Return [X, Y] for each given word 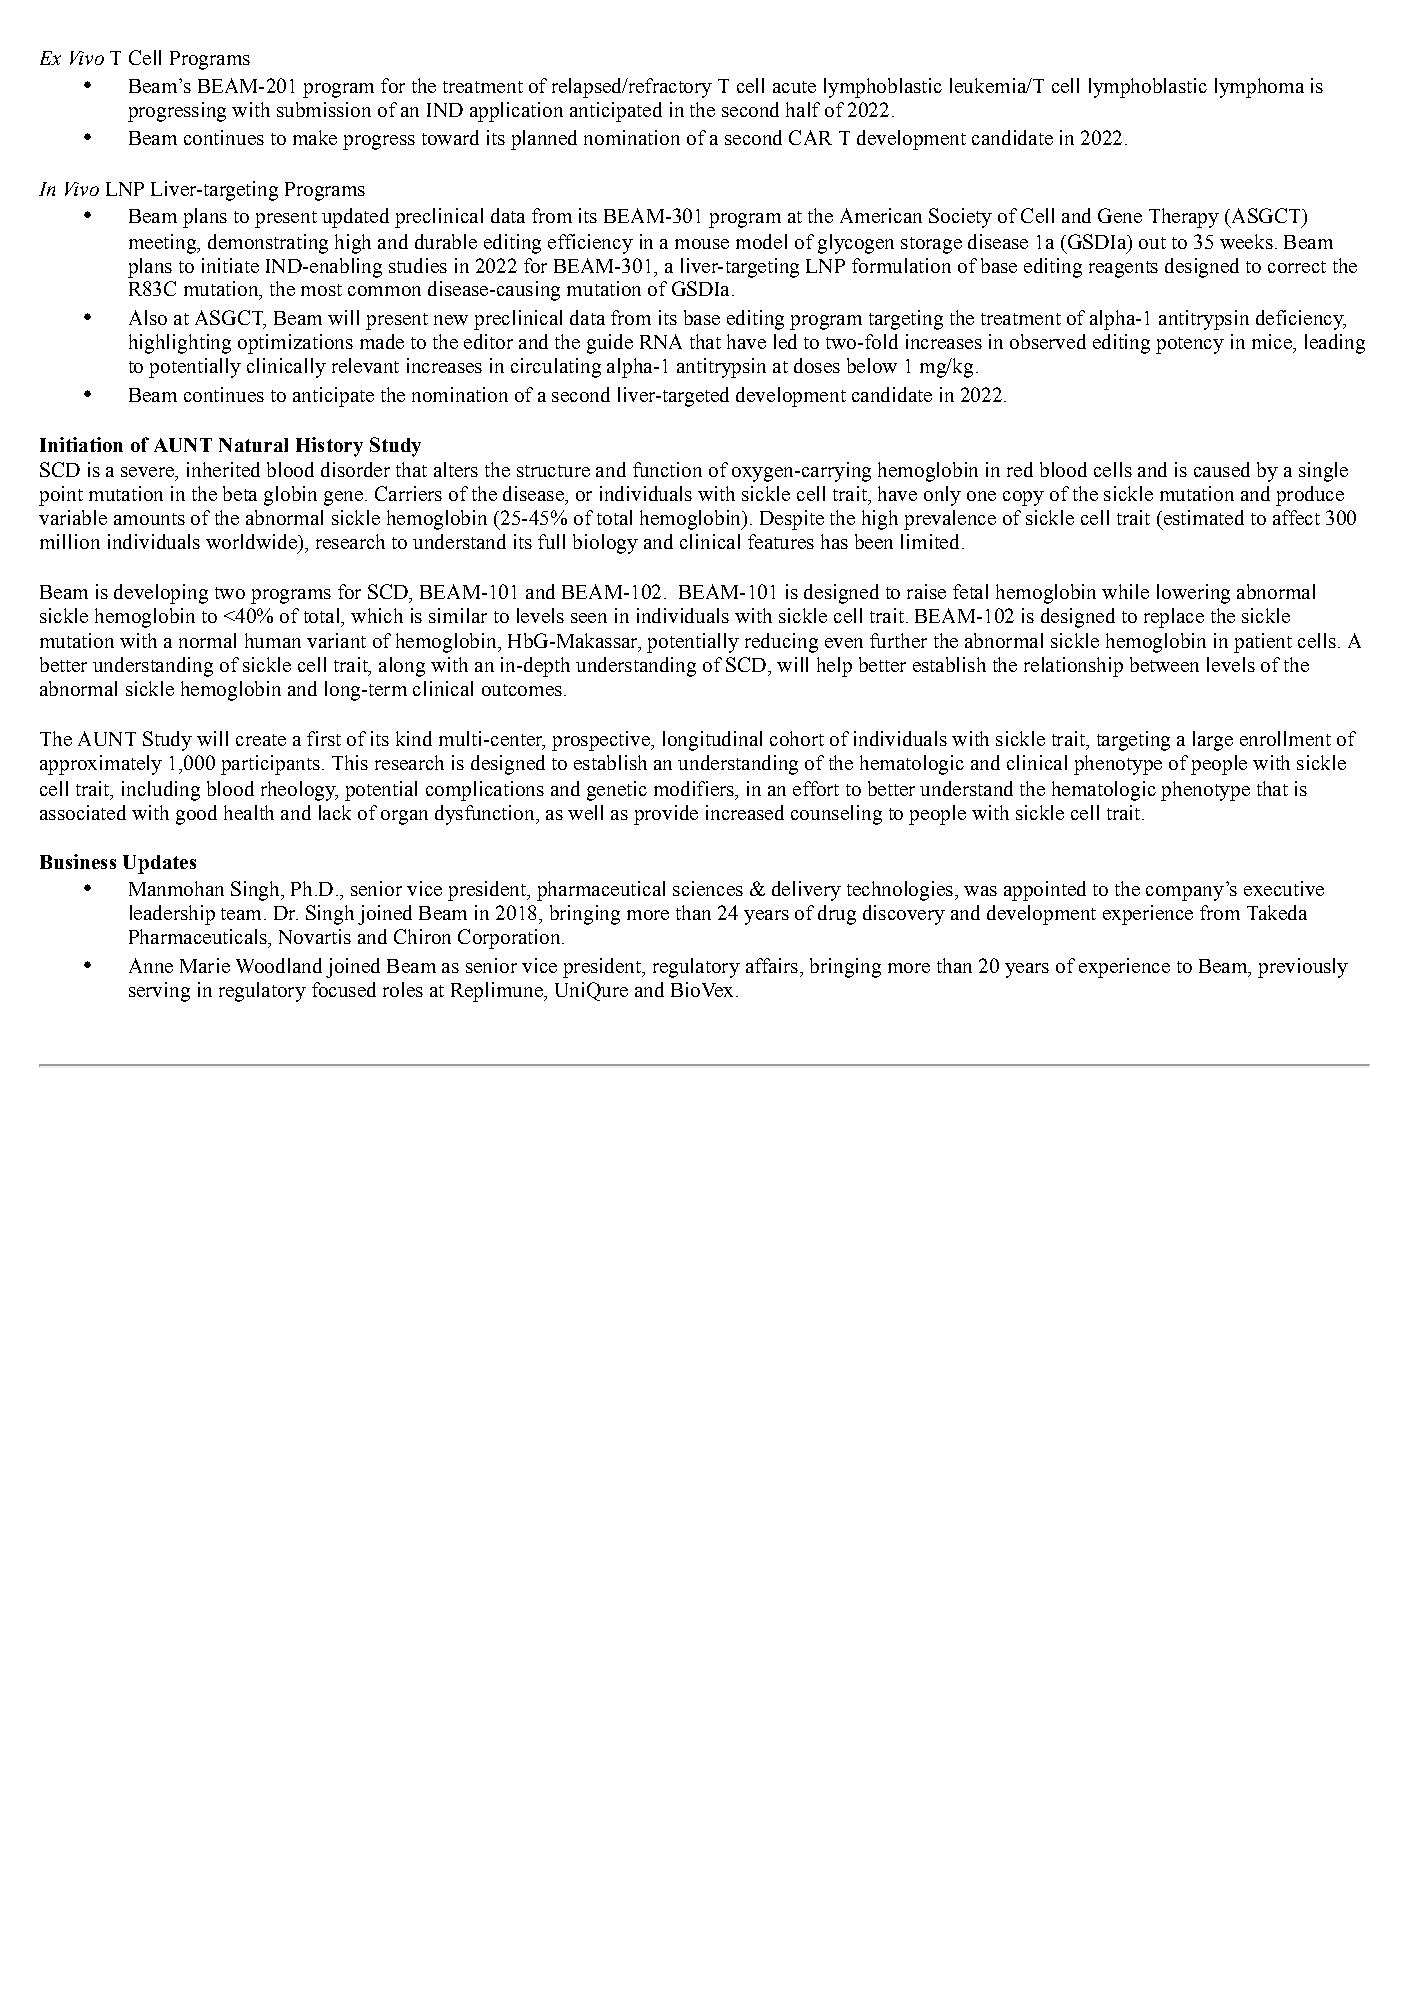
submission [324, 109]
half [803, 109]
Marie [205, 965]
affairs [772, 965]
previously [1303, 968]
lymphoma [1259, 88]
